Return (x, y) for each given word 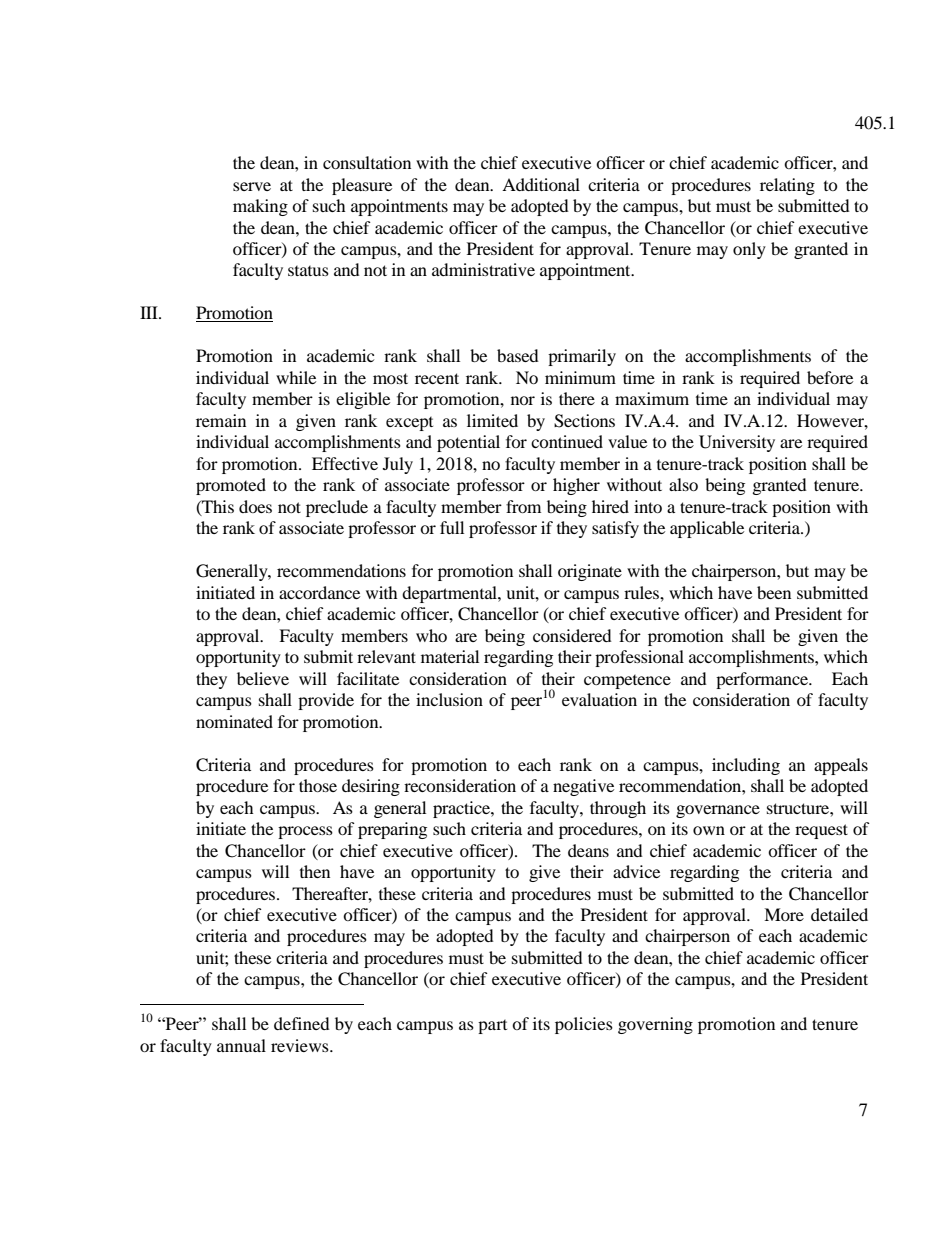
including (746, 766)
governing (655, 1025)
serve (252, 186)
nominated (234, 721)
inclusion (449, 699)
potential (468, 443)
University (737, 443)
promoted (231, 486)
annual (241, 1045)
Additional (541, 184)
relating (787, 186)
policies (584, 1025)
